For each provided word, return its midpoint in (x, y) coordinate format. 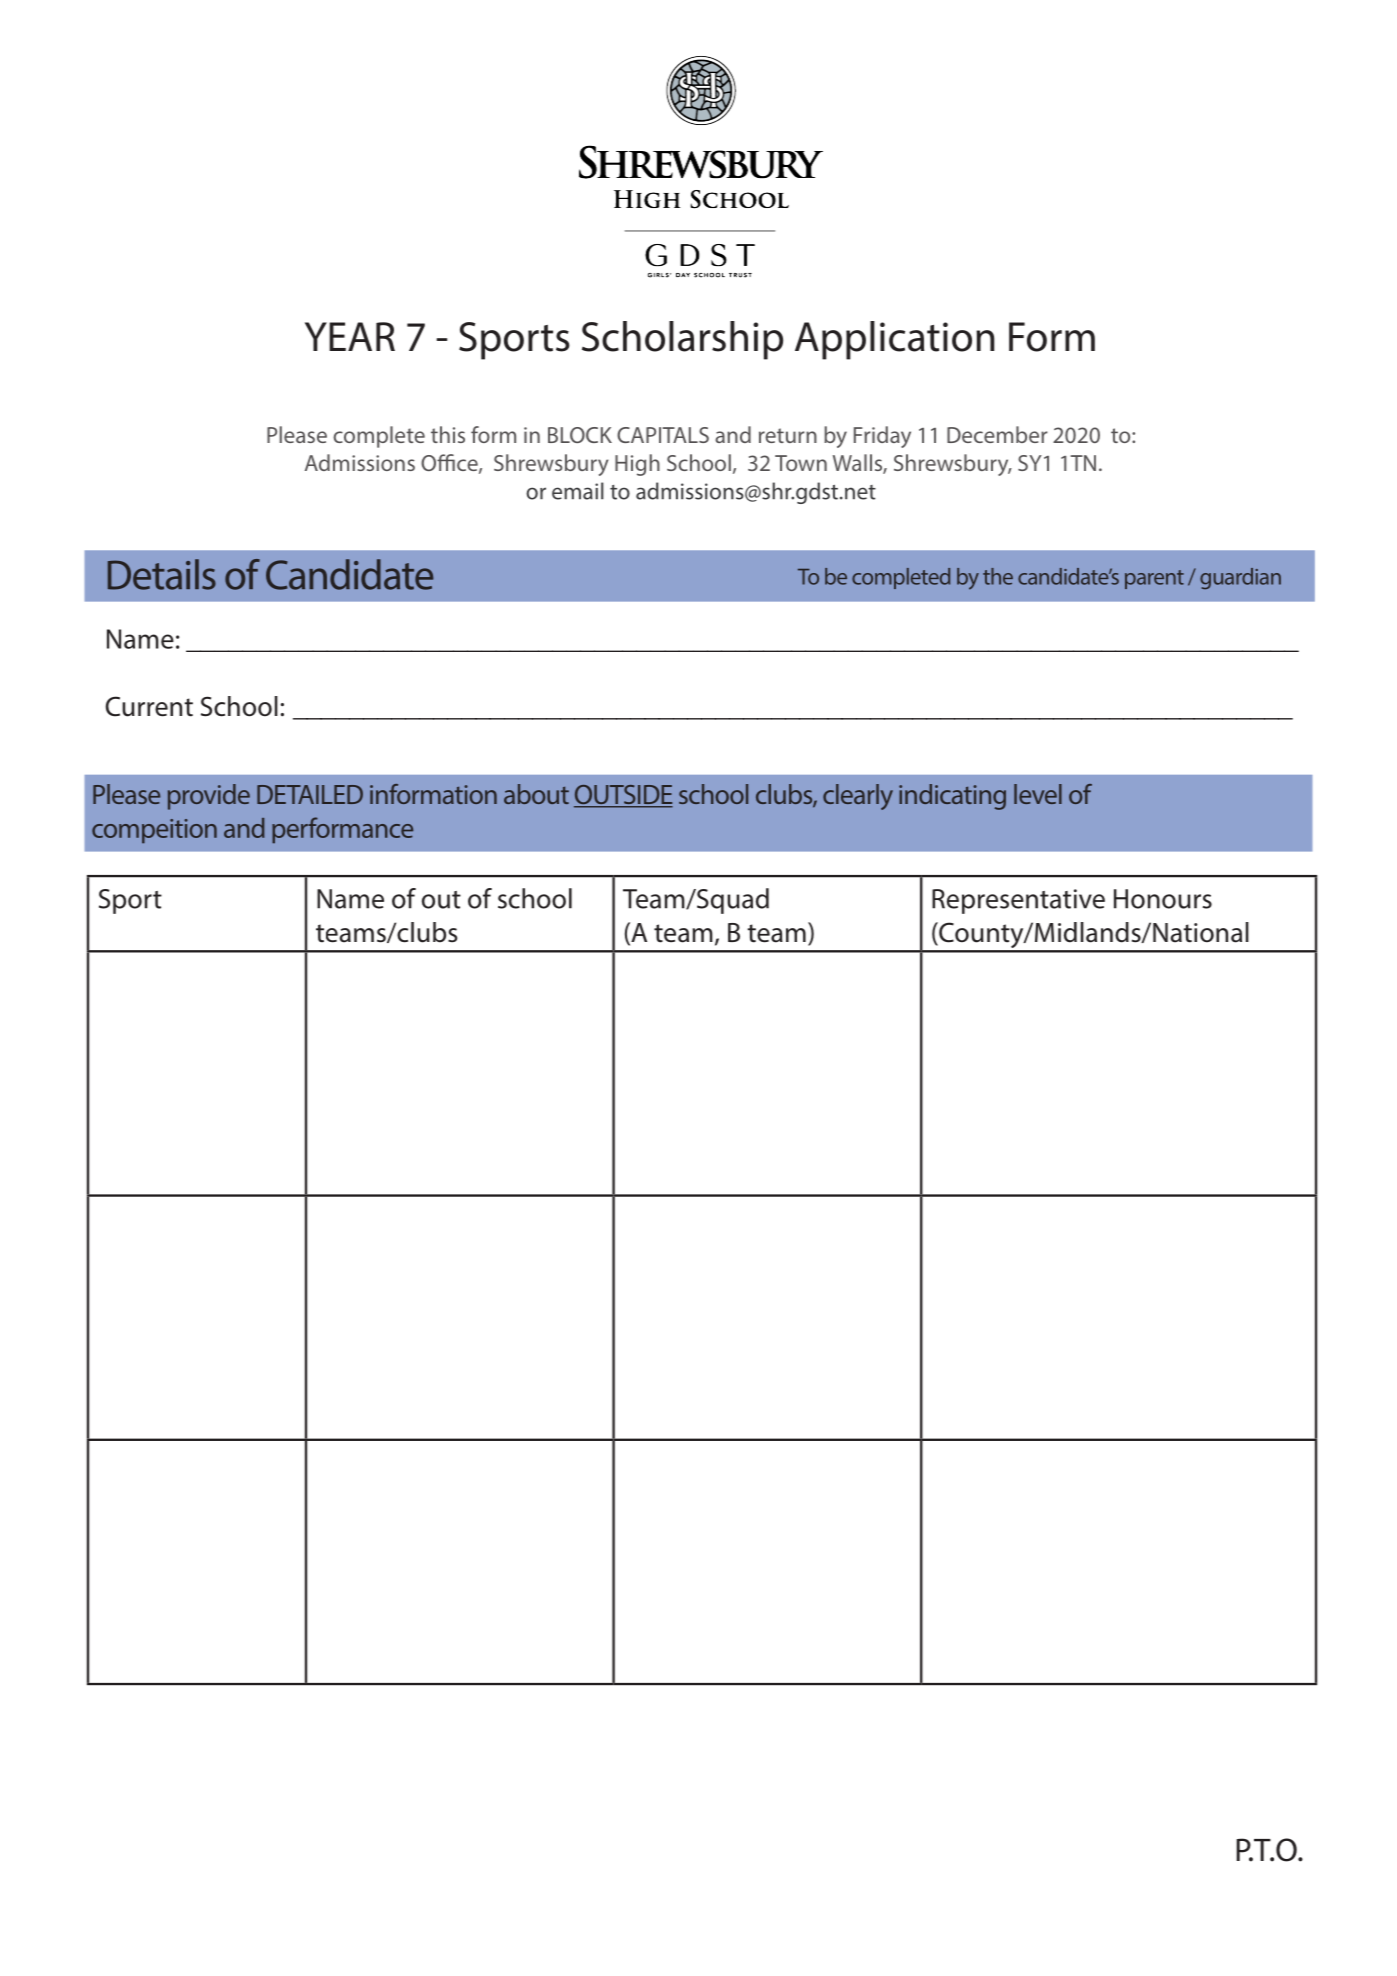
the (998, 576)
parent (1154, 579)
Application (895, 340)
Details (162, 574)
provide (209, 797)
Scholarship (682, 340)
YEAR (350, 336)
